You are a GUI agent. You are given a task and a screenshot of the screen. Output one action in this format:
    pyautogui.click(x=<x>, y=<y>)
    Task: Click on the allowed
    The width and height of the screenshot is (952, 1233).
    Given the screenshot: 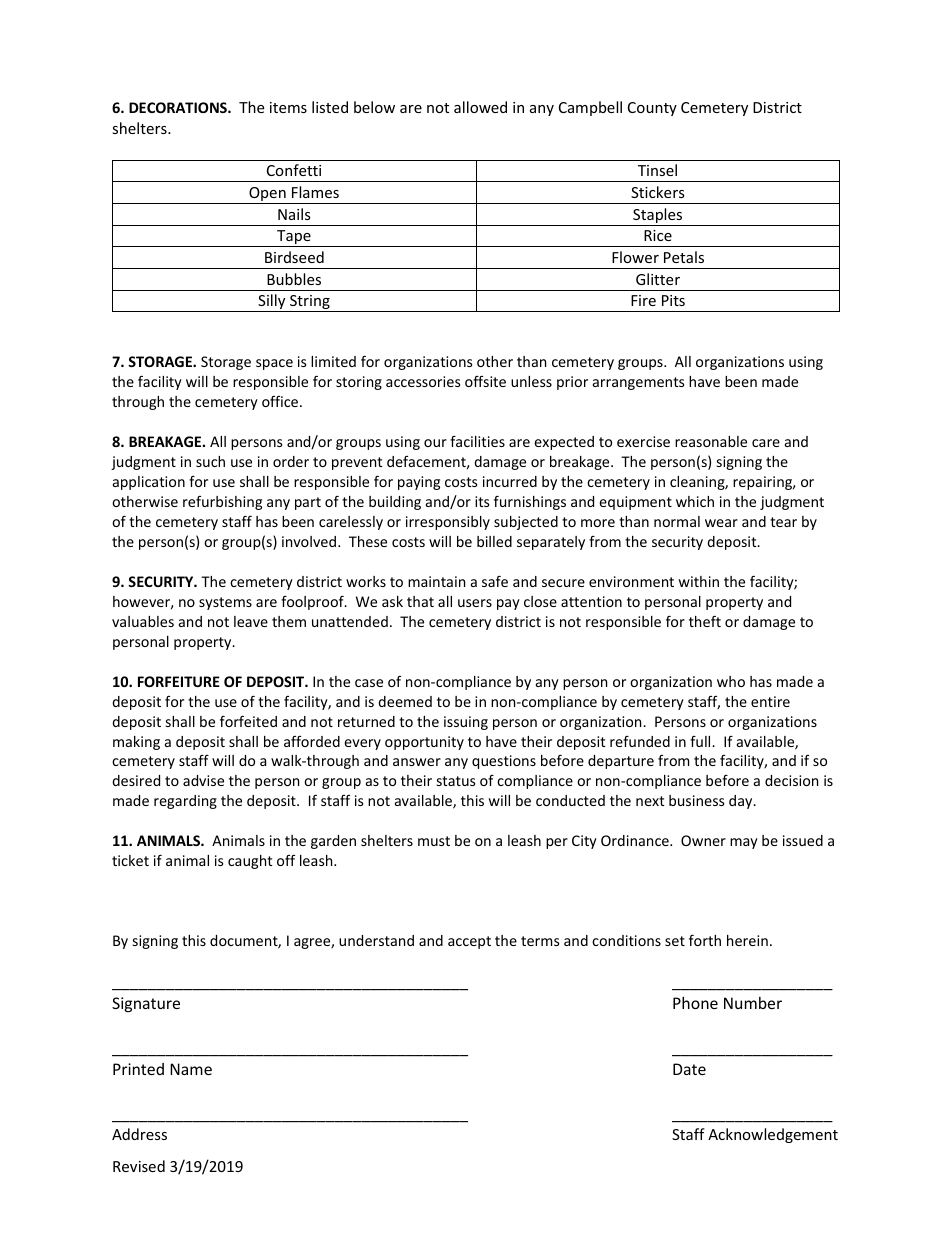 What is the action you would take?
    pyautogui.click(x=480, y=107)
